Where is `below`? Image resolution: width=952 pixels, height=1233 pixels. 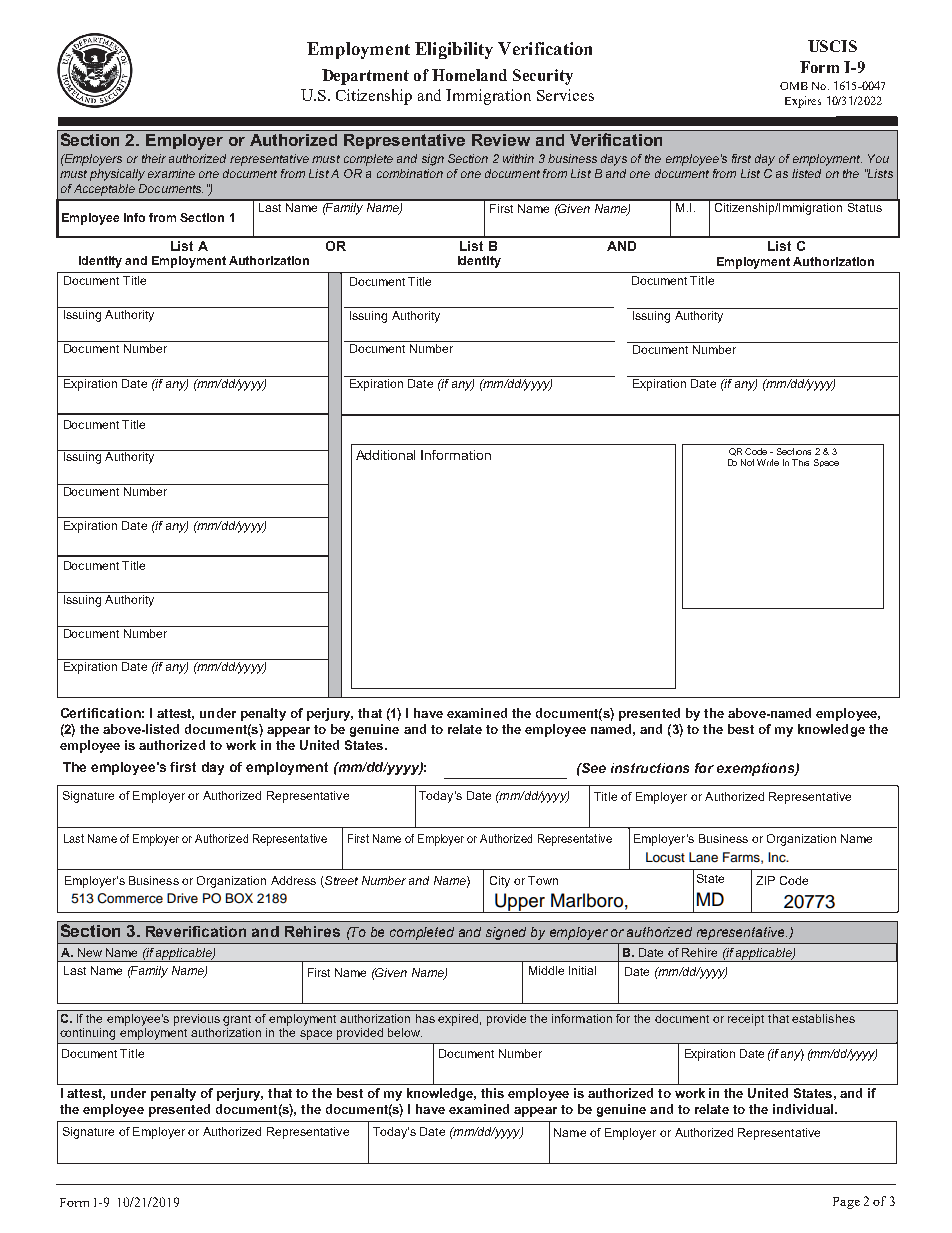
below is located at coordinates (405, 1032).
